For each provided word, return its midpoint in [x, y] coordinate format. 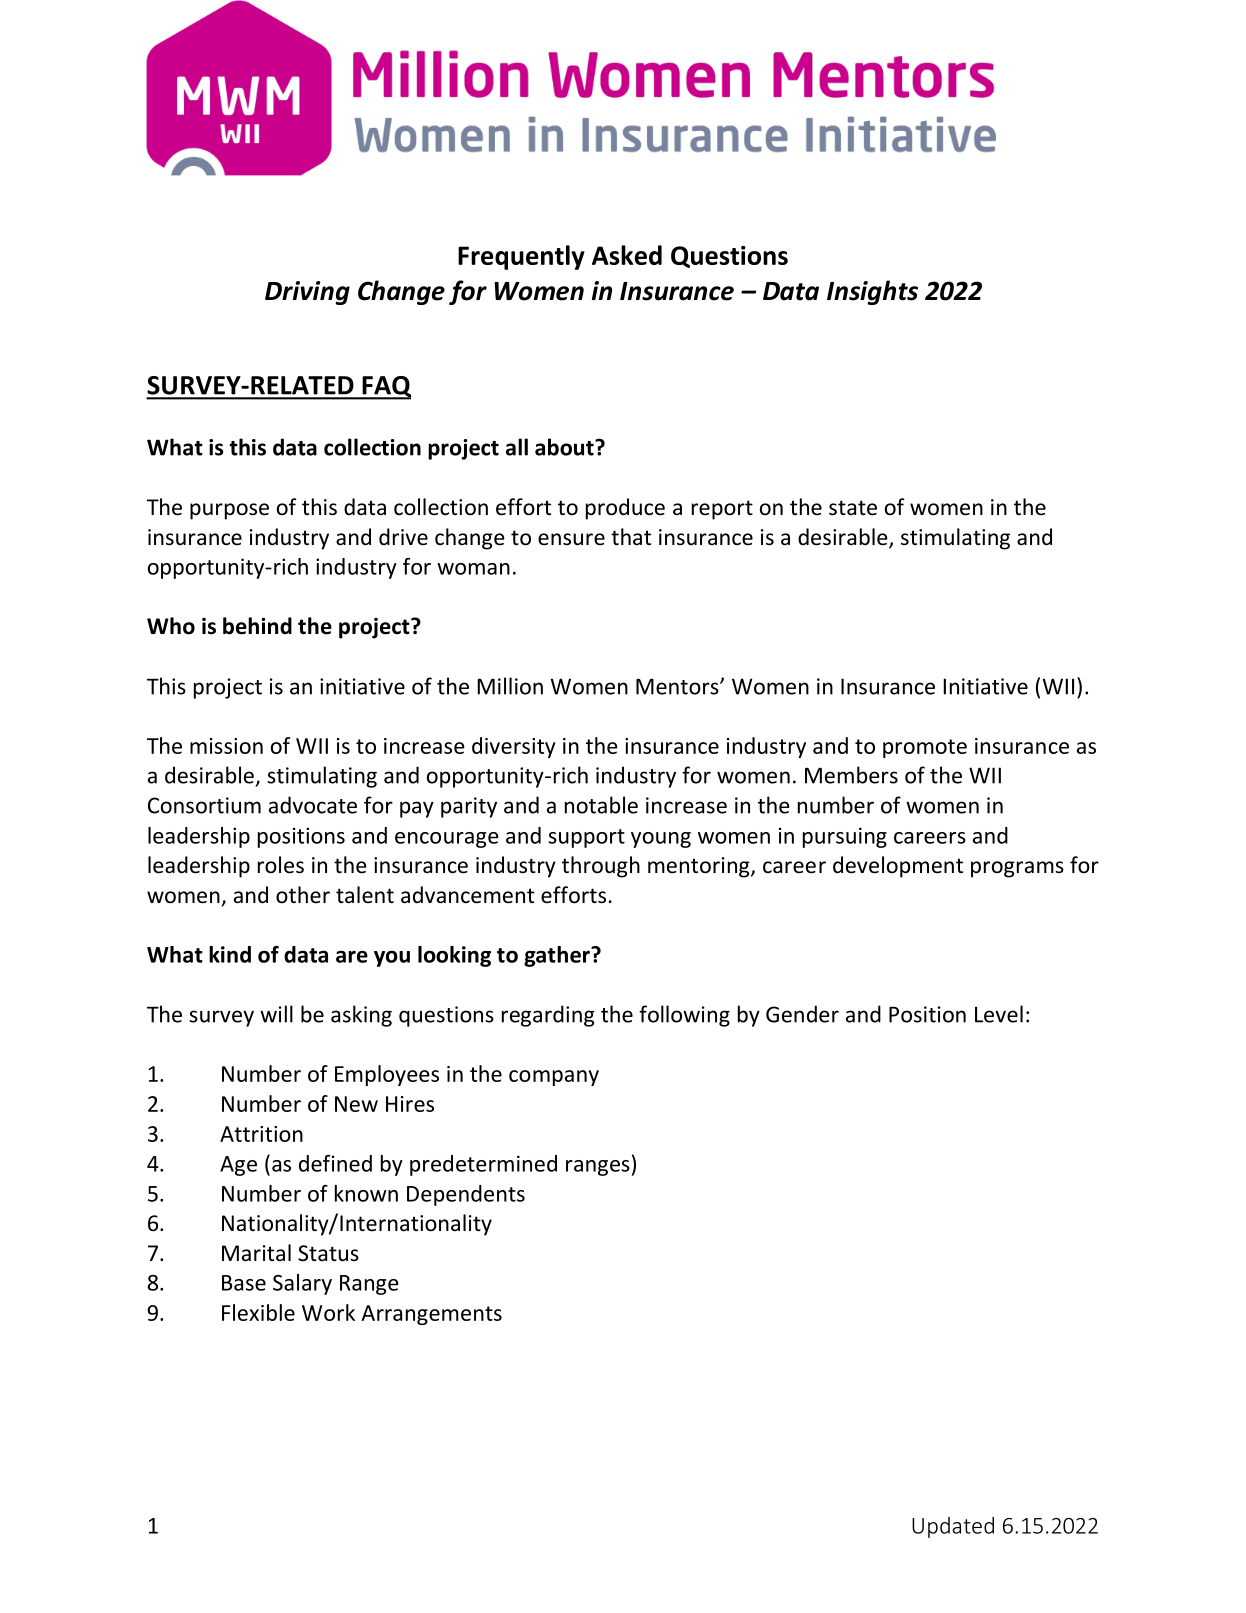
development [898, 867]
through [601, 867]
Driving [307, 293]
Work [328, 1312]
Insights [872, 292]
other [303, 895]
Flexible [258, 1312]
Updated [953, 1527]
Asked [627, 255]
